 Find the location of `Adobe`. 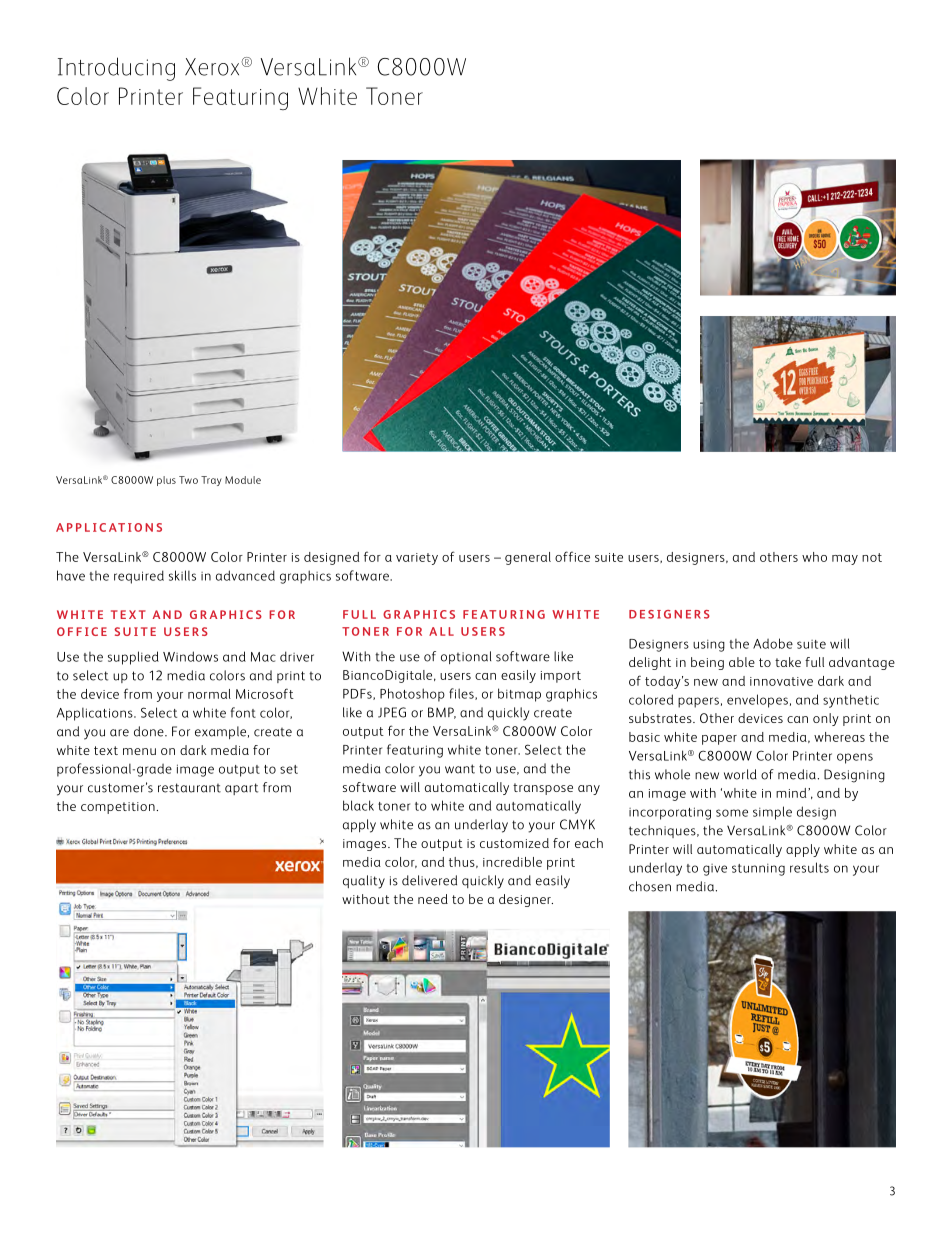

Adobe is located at coordinates (773, 643).
